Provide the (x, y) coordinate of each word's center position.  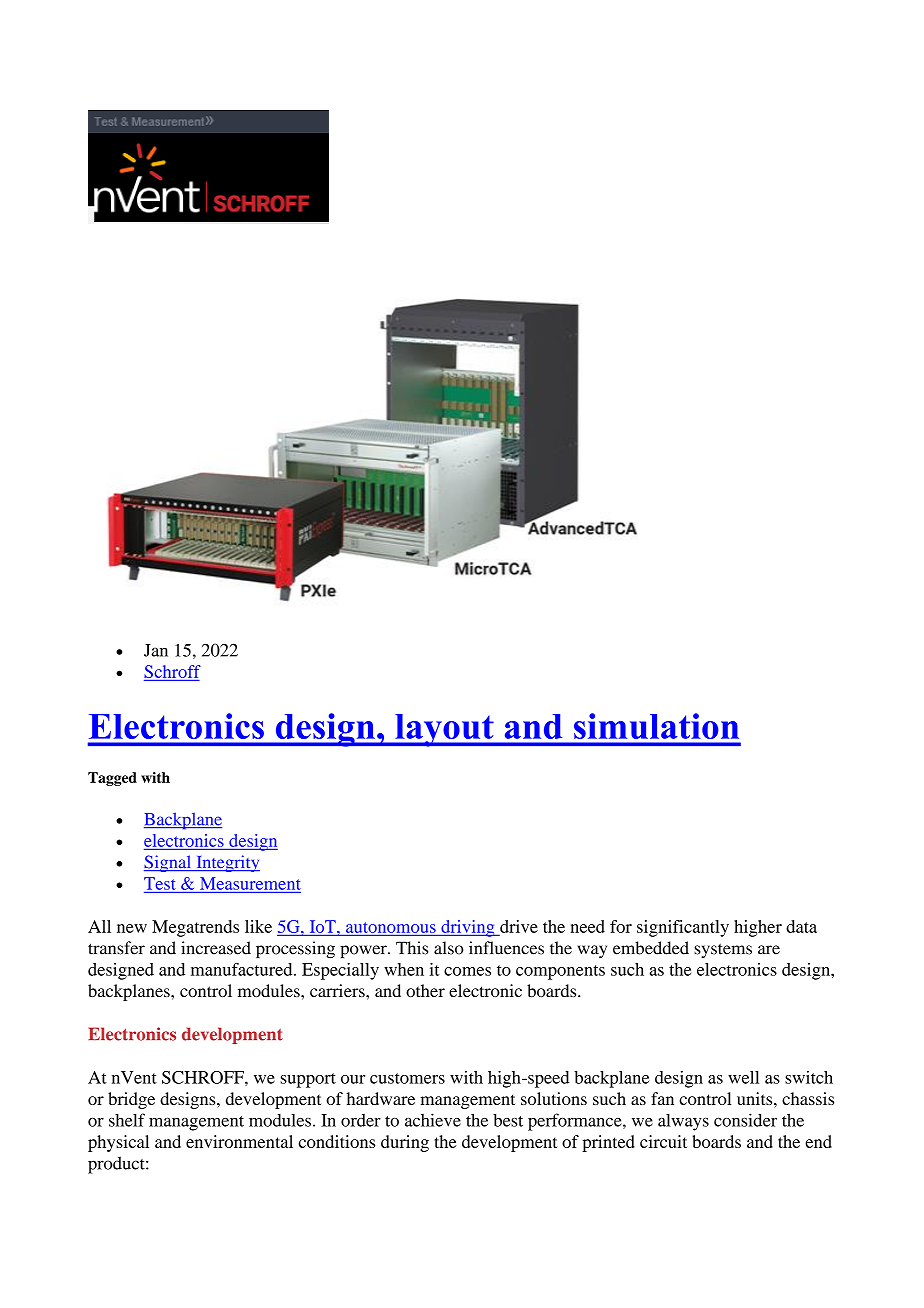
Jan (156, 650)
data (801, 926)
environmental (239, 1141)
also (449, 948)
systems (723, 950)
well (743, 1077)
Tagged (112, 779)
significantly (683, 928)
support (308, 1080)
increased (216, 948)
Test (160, 883)
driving (468, 928)
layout (444, 730)
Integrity (227, 863)
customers (407, 1078)
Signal (169, 863)
